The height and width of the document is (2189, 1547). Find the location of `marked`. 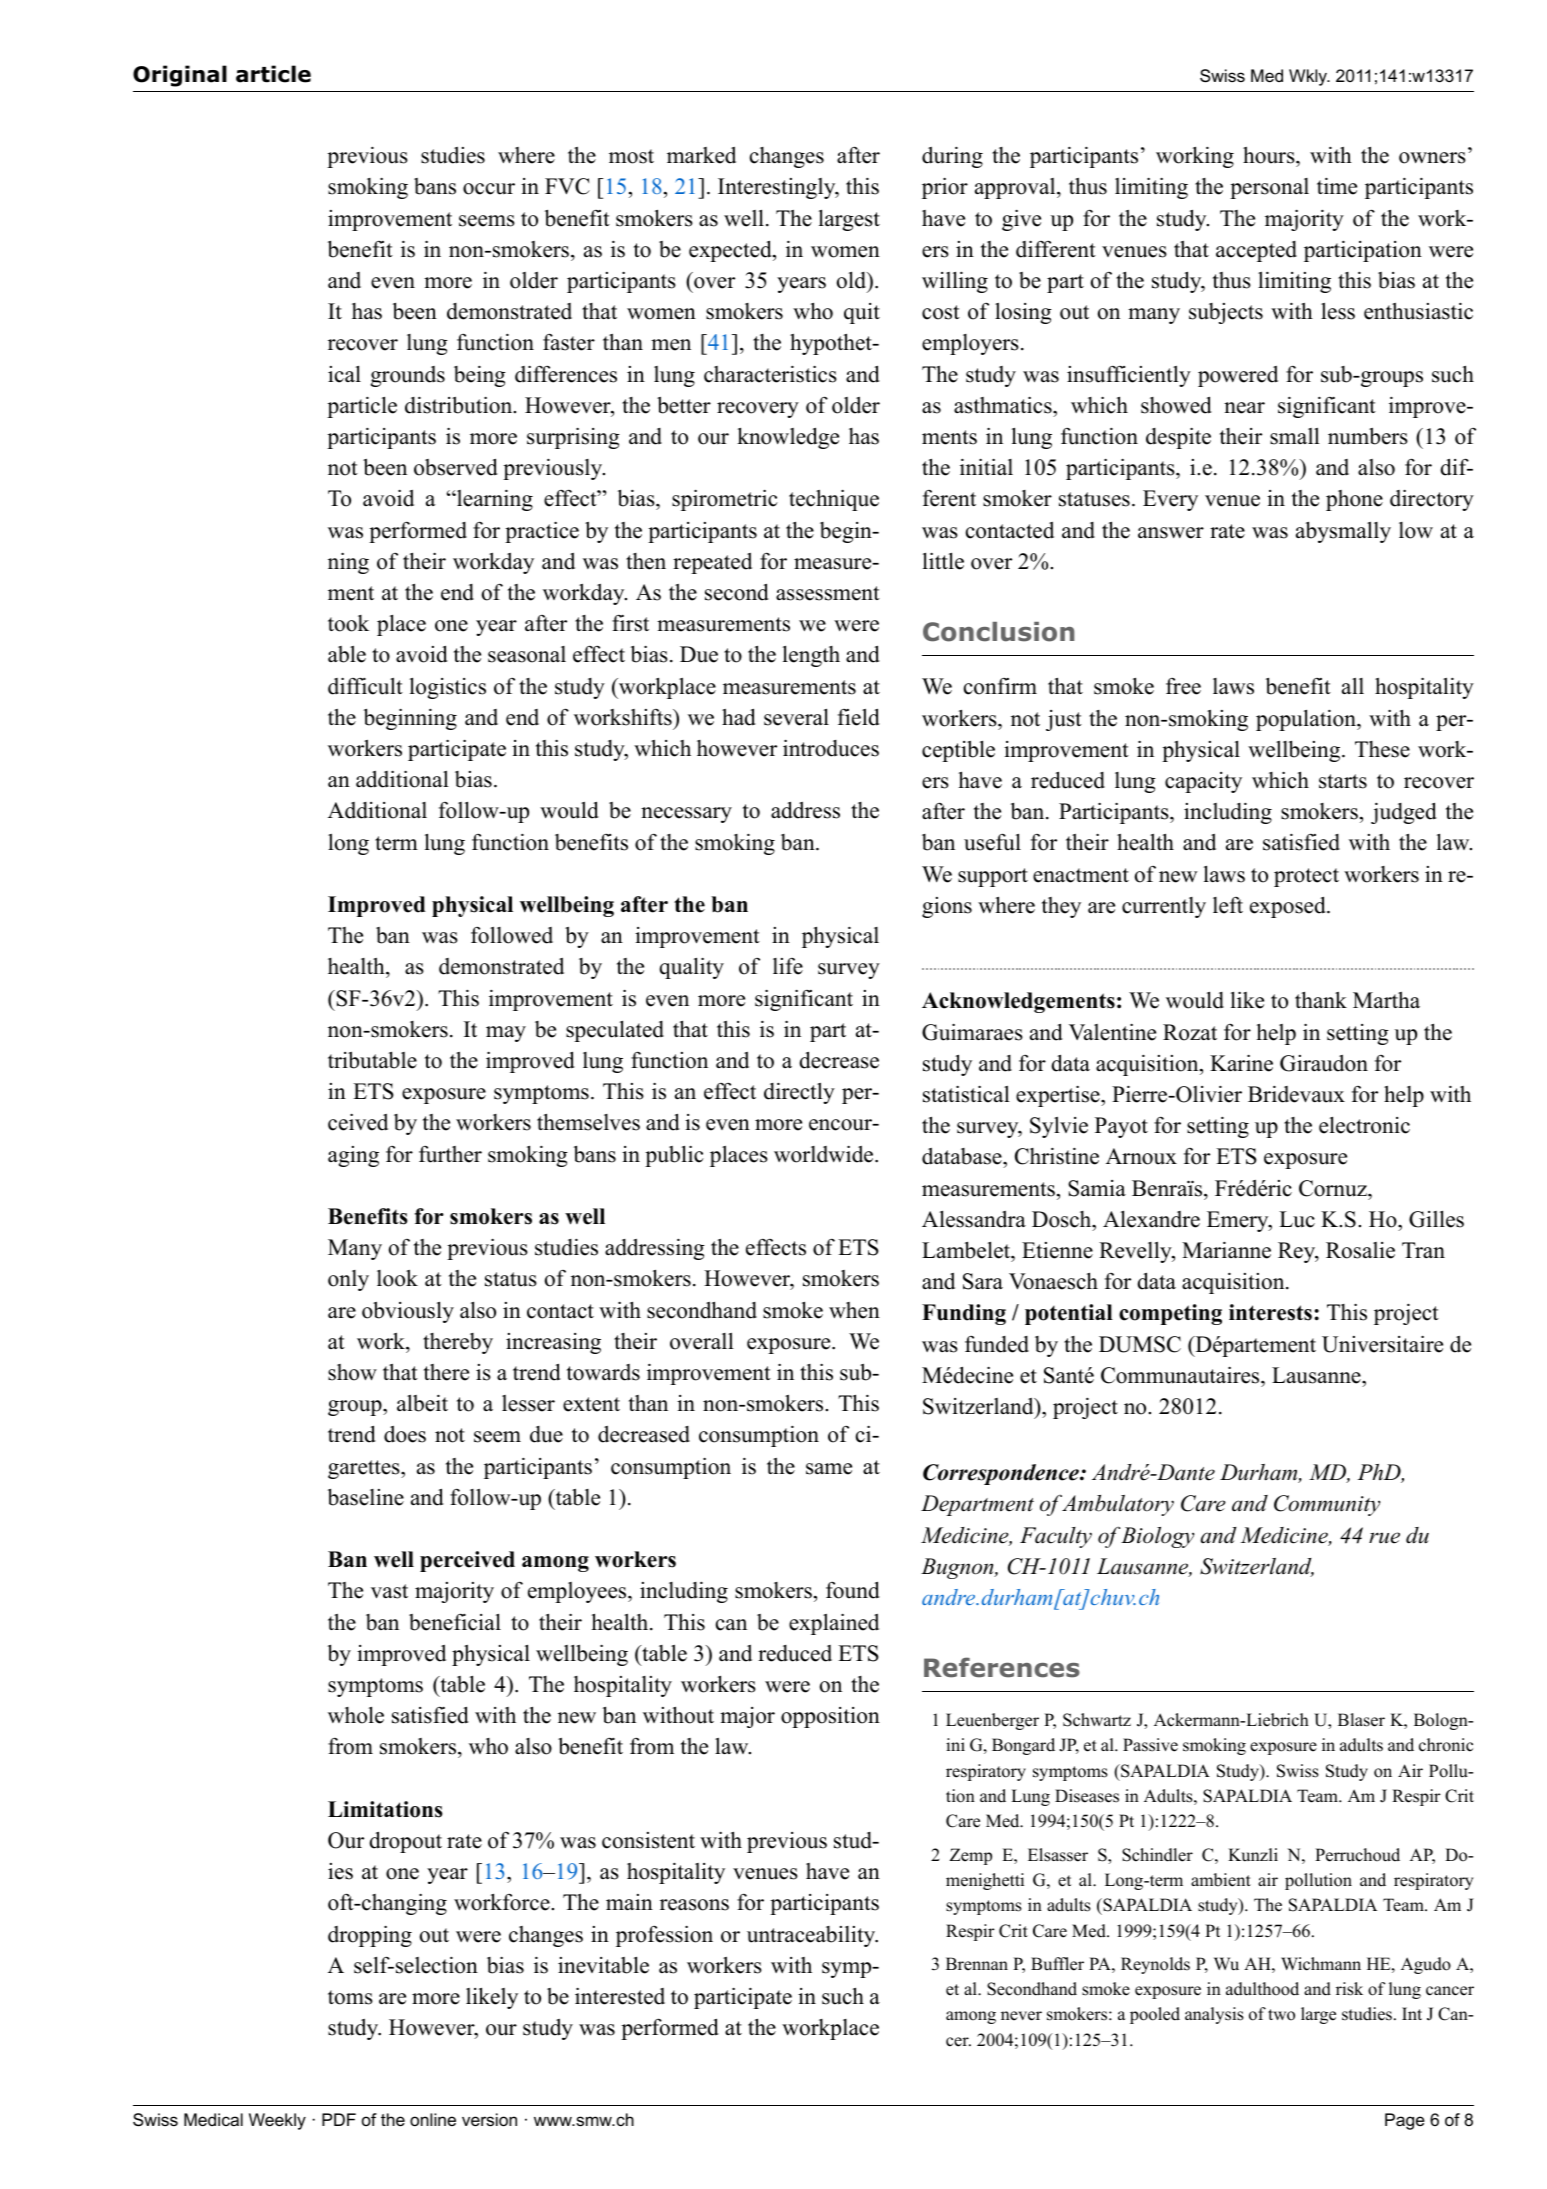

marked is located at coordinates (701, 155).
